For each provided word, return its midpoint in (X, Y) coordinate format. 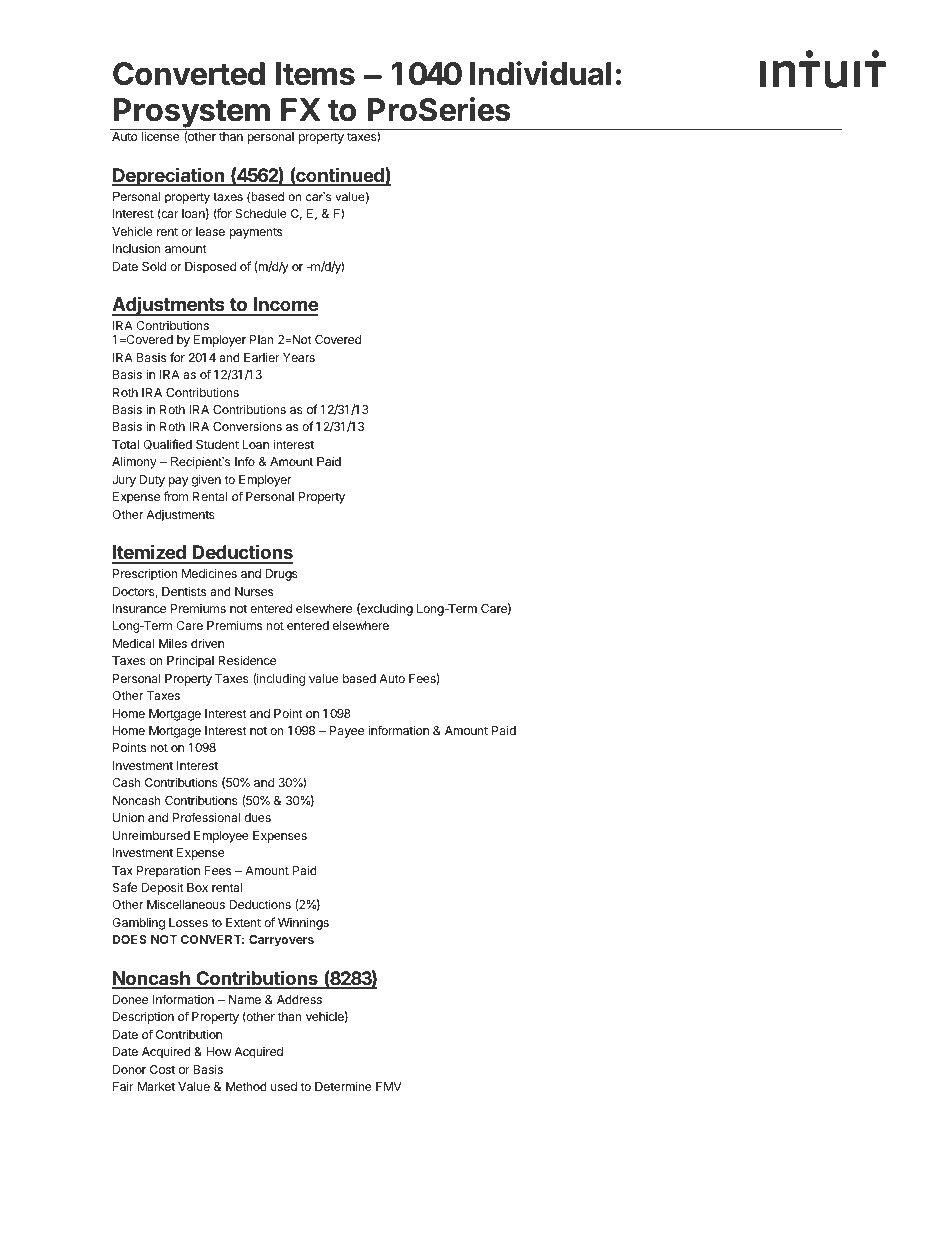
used (284, 1086)
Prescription (145, 574)
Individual (540, 73)
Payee (347, 732)
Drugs (282, 575)
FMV (389, 1086)
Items (315, 74)
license (161, 136)
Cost (162, 1069)
